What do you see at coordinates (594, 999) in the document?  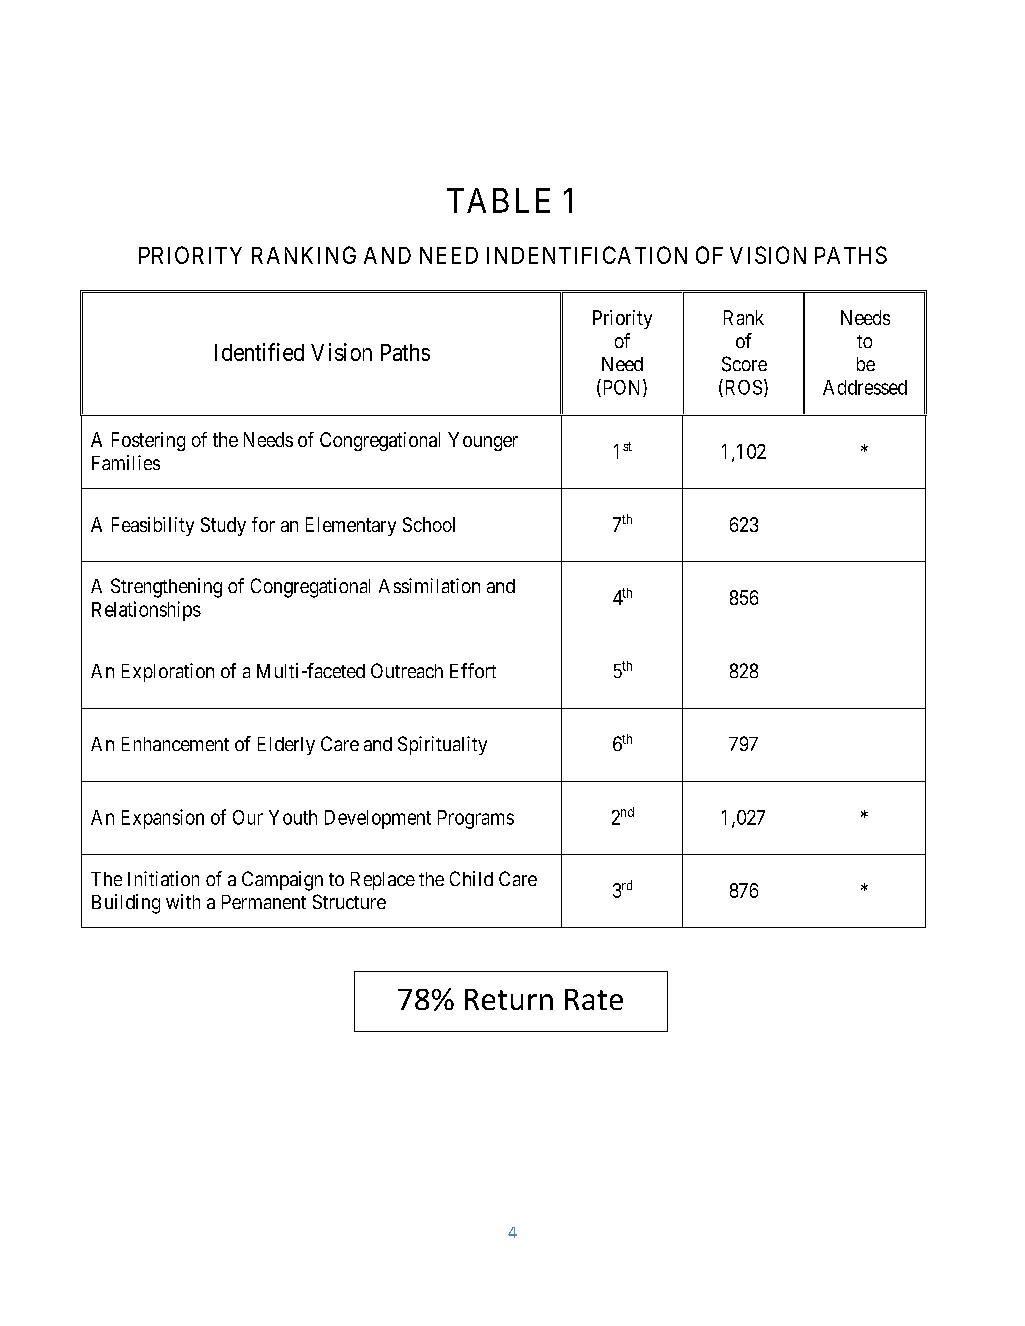 I see `Rate` at bounding box center [594, 999].
